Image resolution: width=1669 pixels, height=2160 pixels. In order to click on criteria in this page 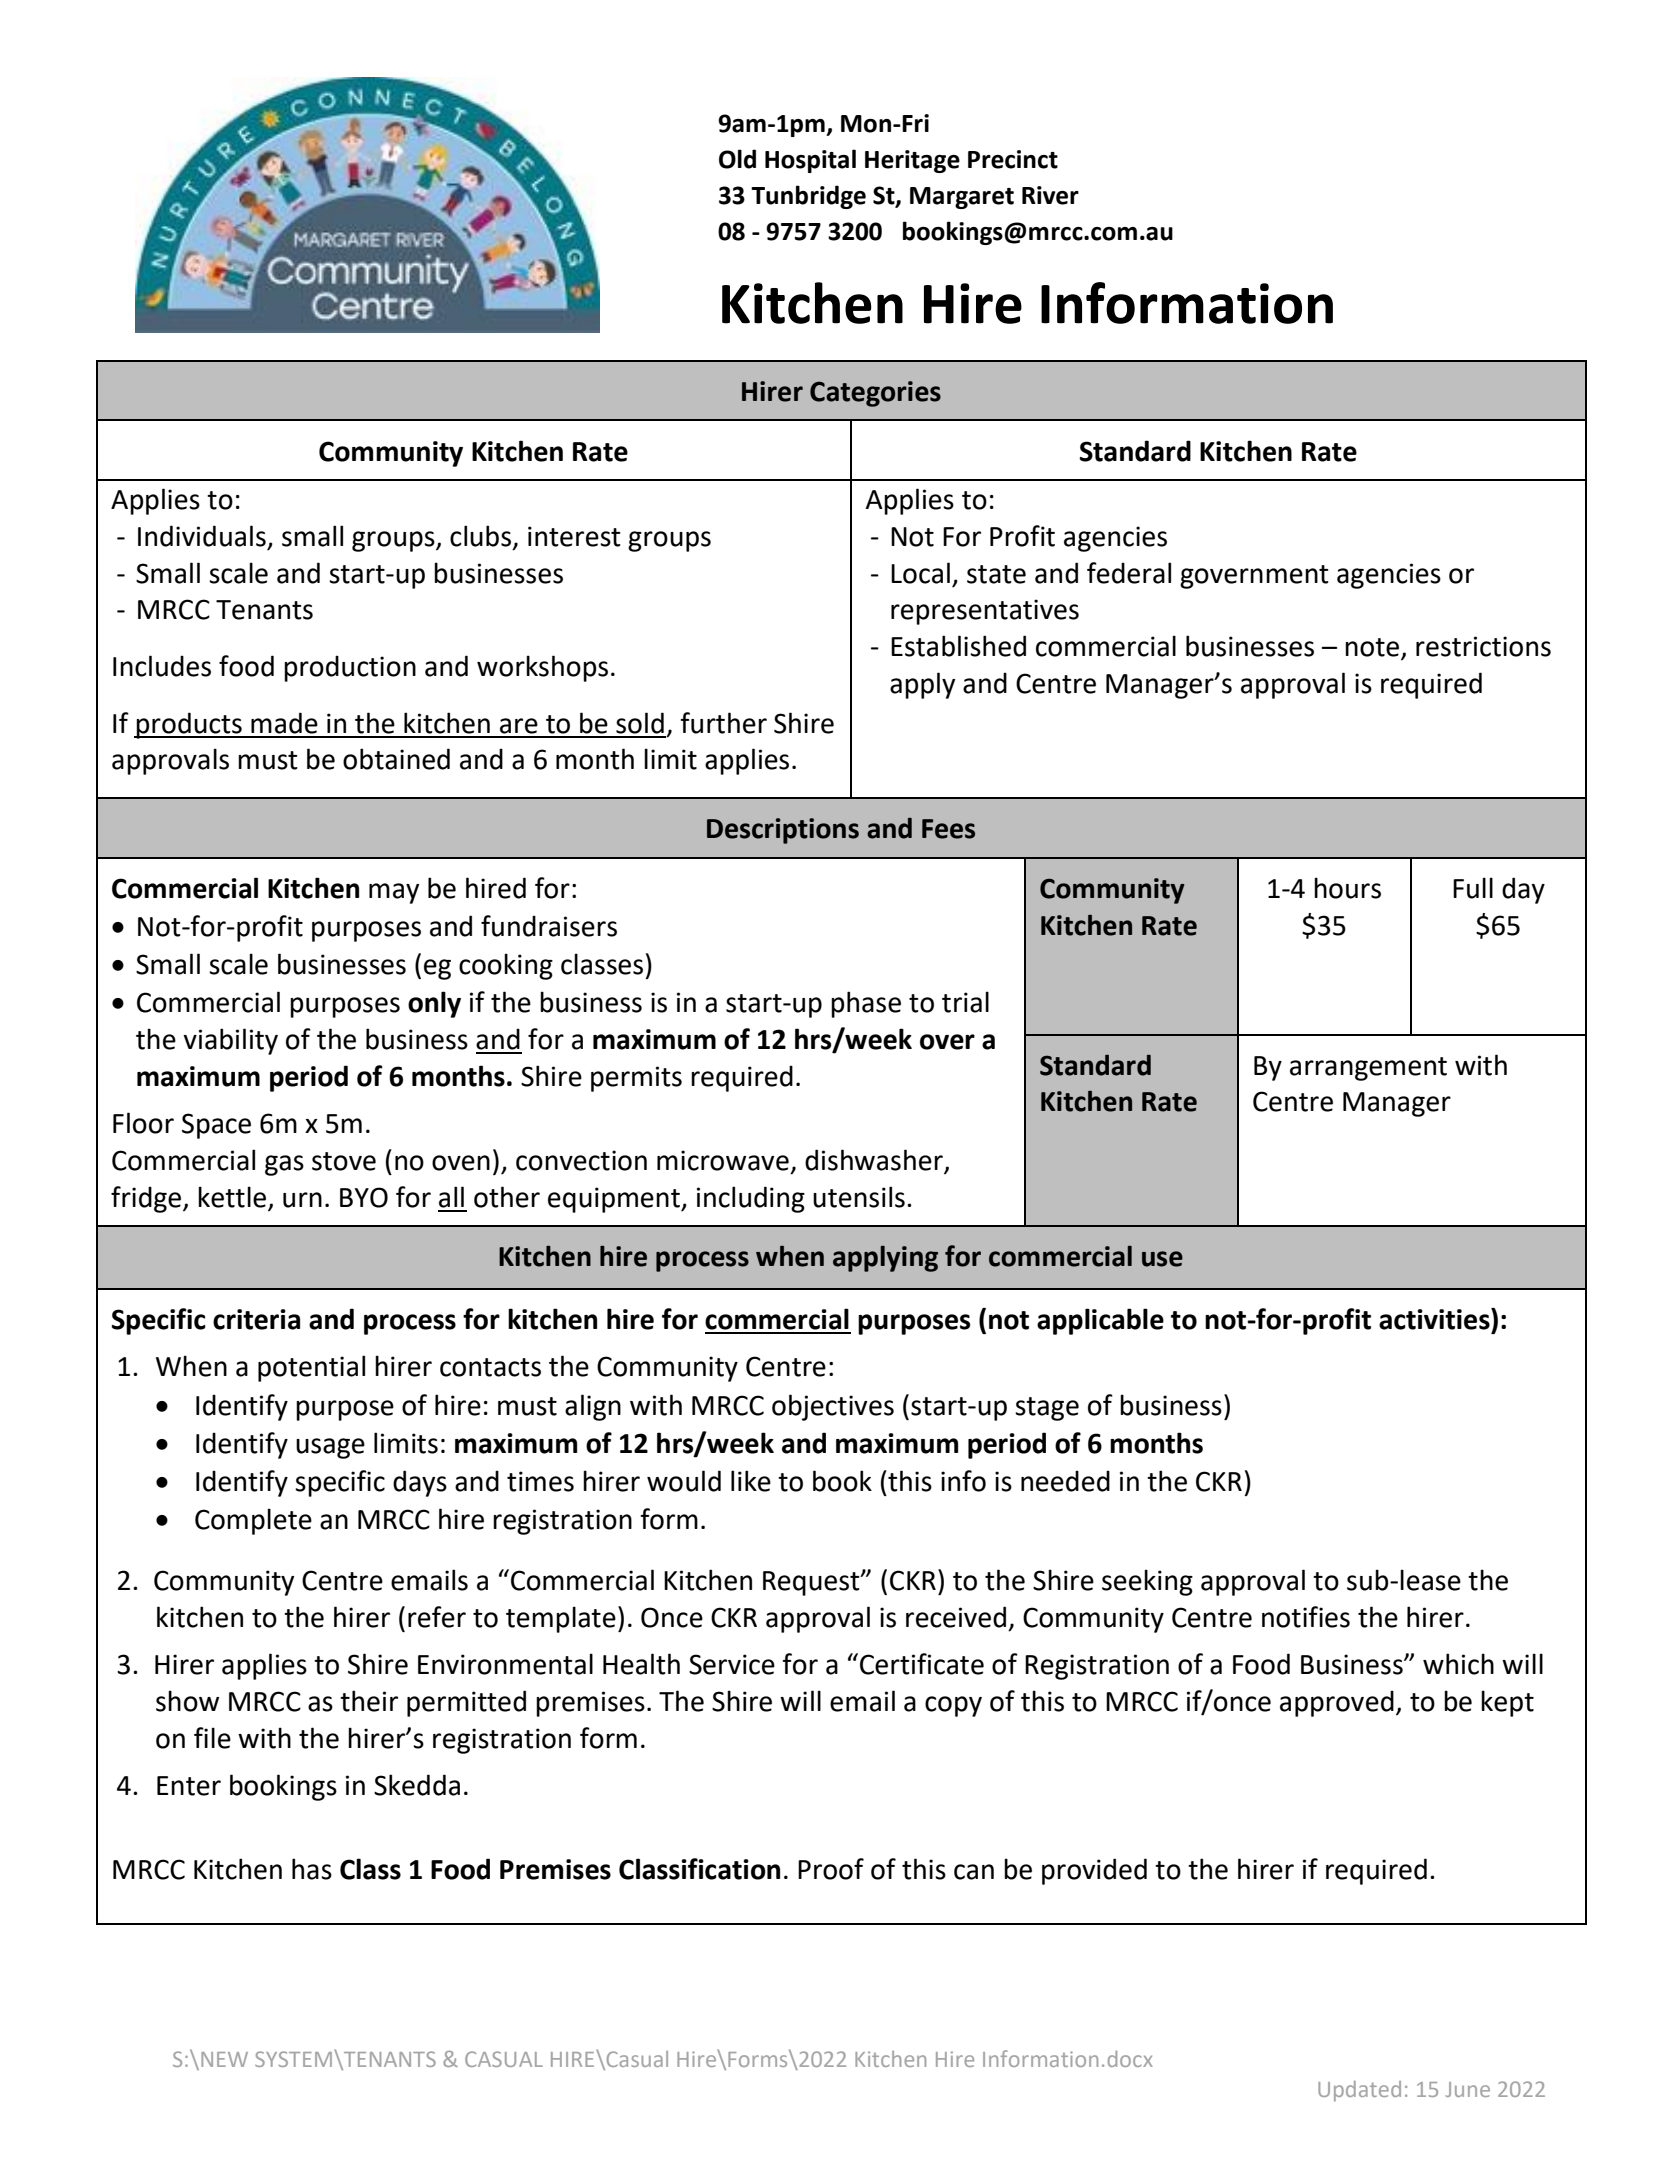, I will do `click(256, 1319)`.
